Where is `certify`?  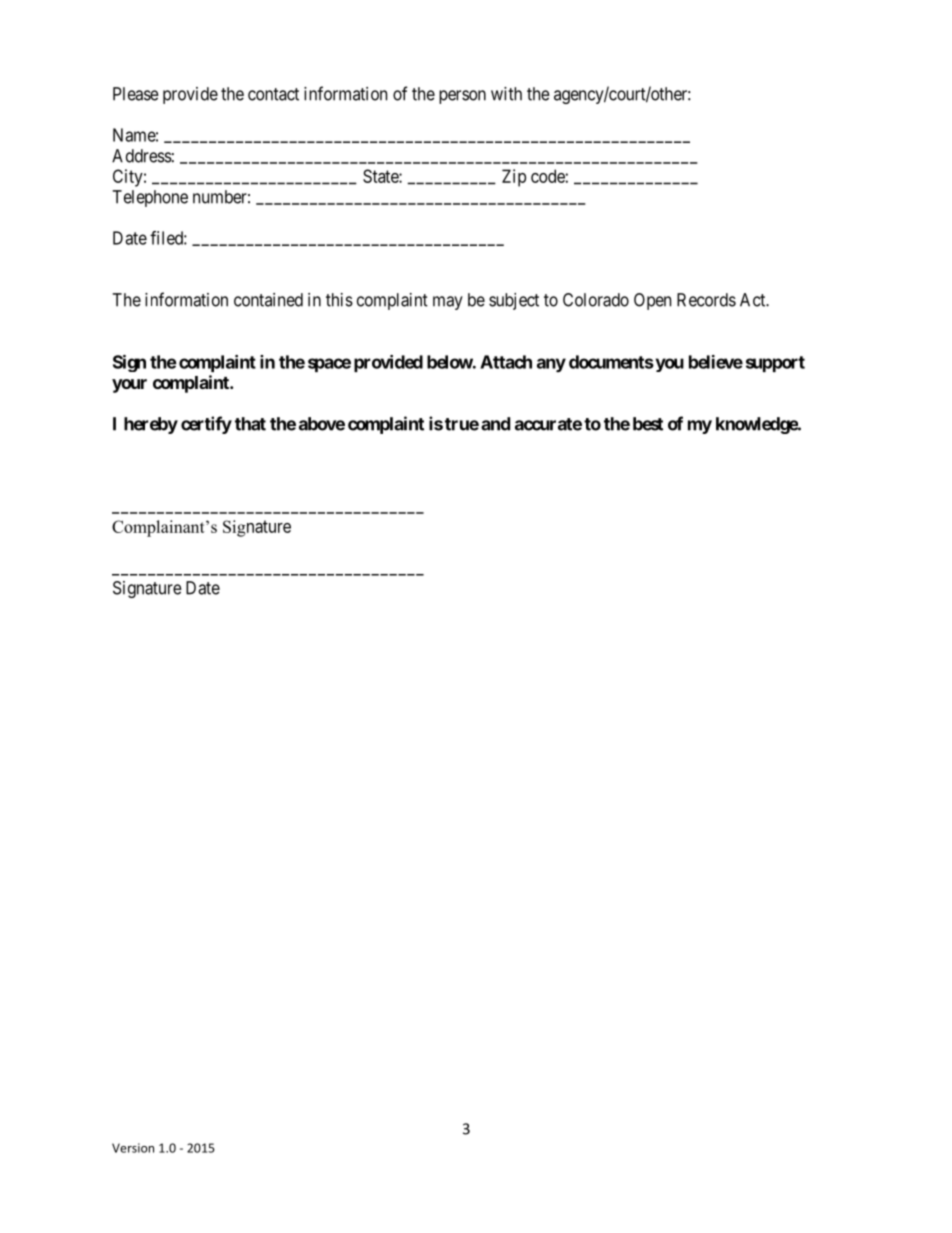 certify is located at coordinates (206, 425).
